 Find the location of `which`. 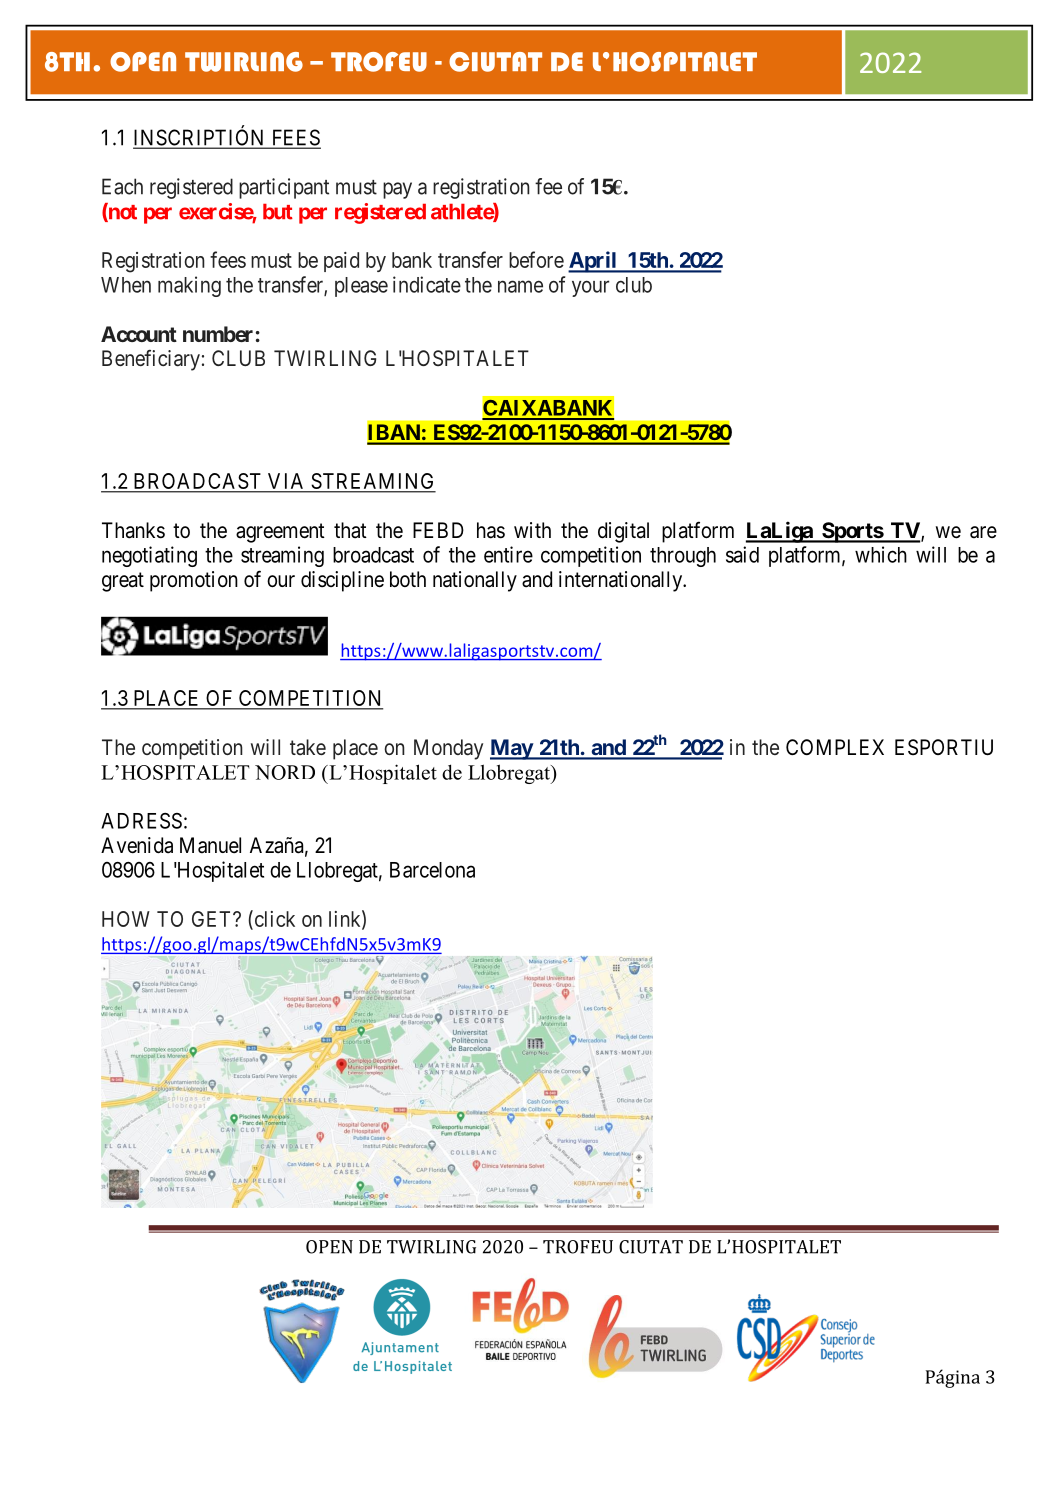

which is located at coordinates (881, 554).
